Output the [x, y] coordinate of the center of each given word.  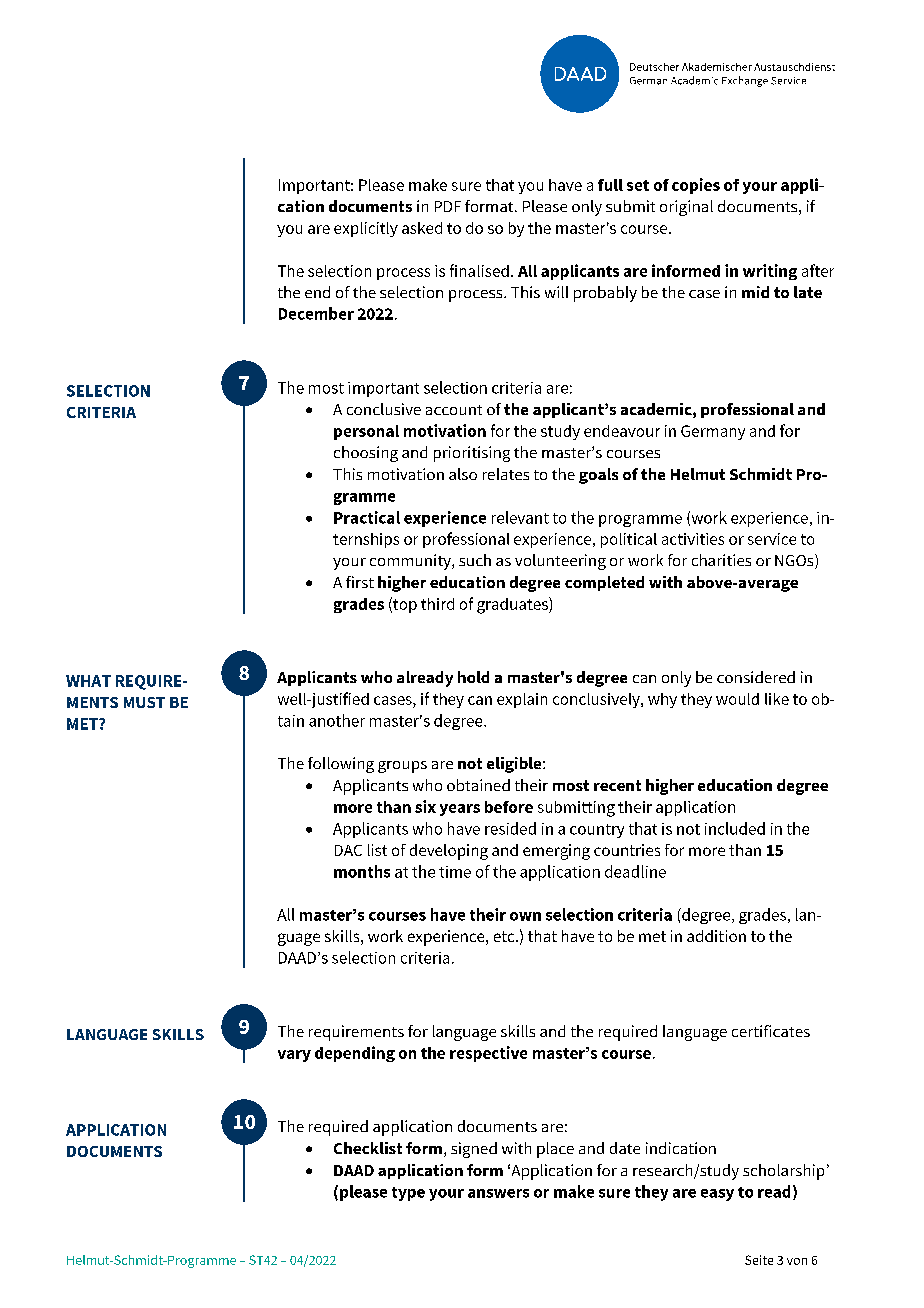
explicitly [366, 229]
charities [721, 560]
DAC [348, 850]
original [686, 208]
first [360, 582]
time [455, 872]
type [408, 1194]
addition [716, 936]
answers [498, 1193]
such [475, 560]
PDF [448, 206]
